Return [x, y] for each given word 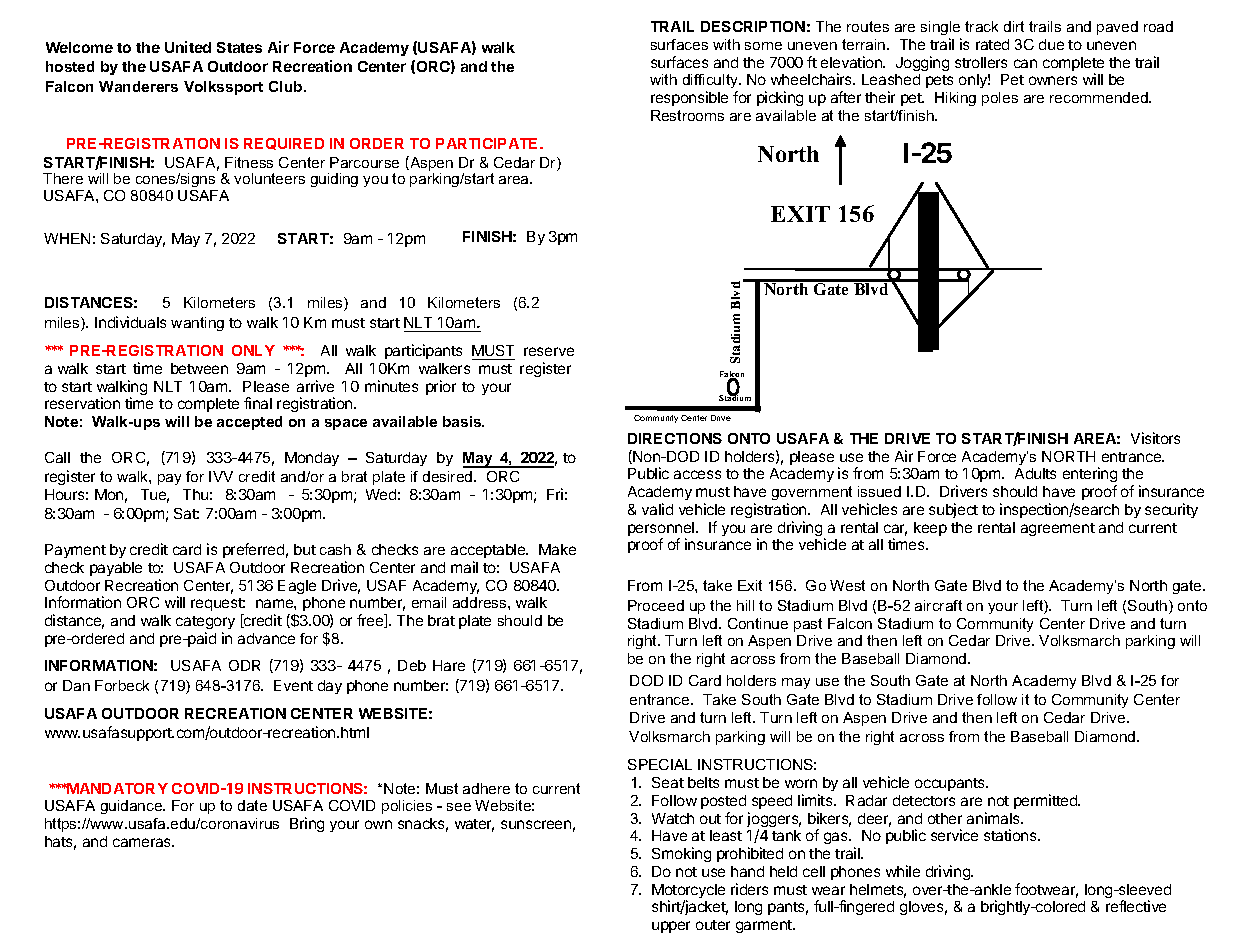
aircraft [938, 605]
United [188, 47]
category [205, 622]
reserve [549, 351]
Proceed [656, 605]
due [1051, 44]
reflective [1136, 906]
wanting [197, 324]
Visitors [1155, 438]
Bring [307, 824]
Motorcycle [688, 892]
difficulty [711, 83]
